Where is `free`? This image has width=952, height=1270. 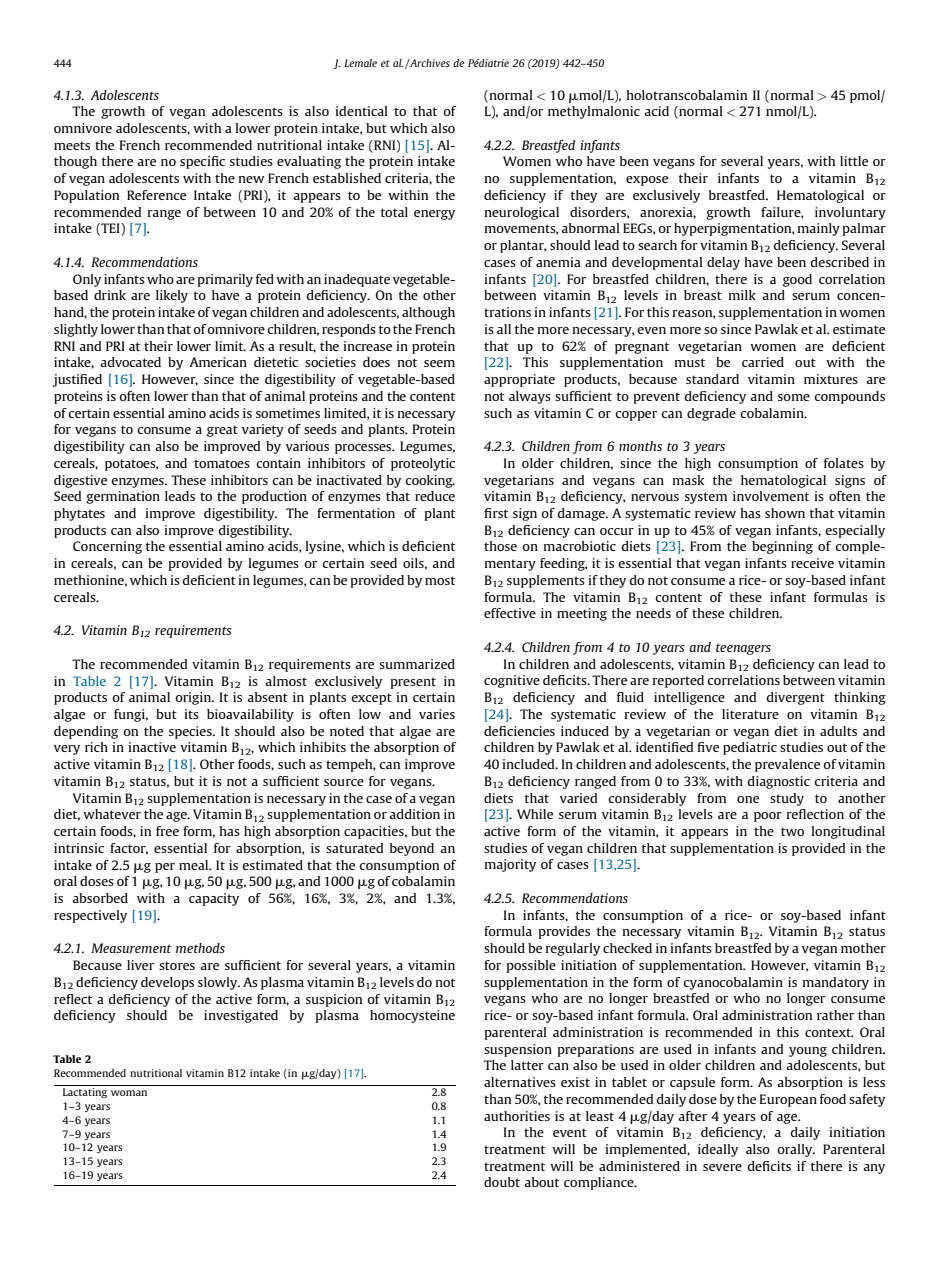
free is located at coordinates (167, 831).
